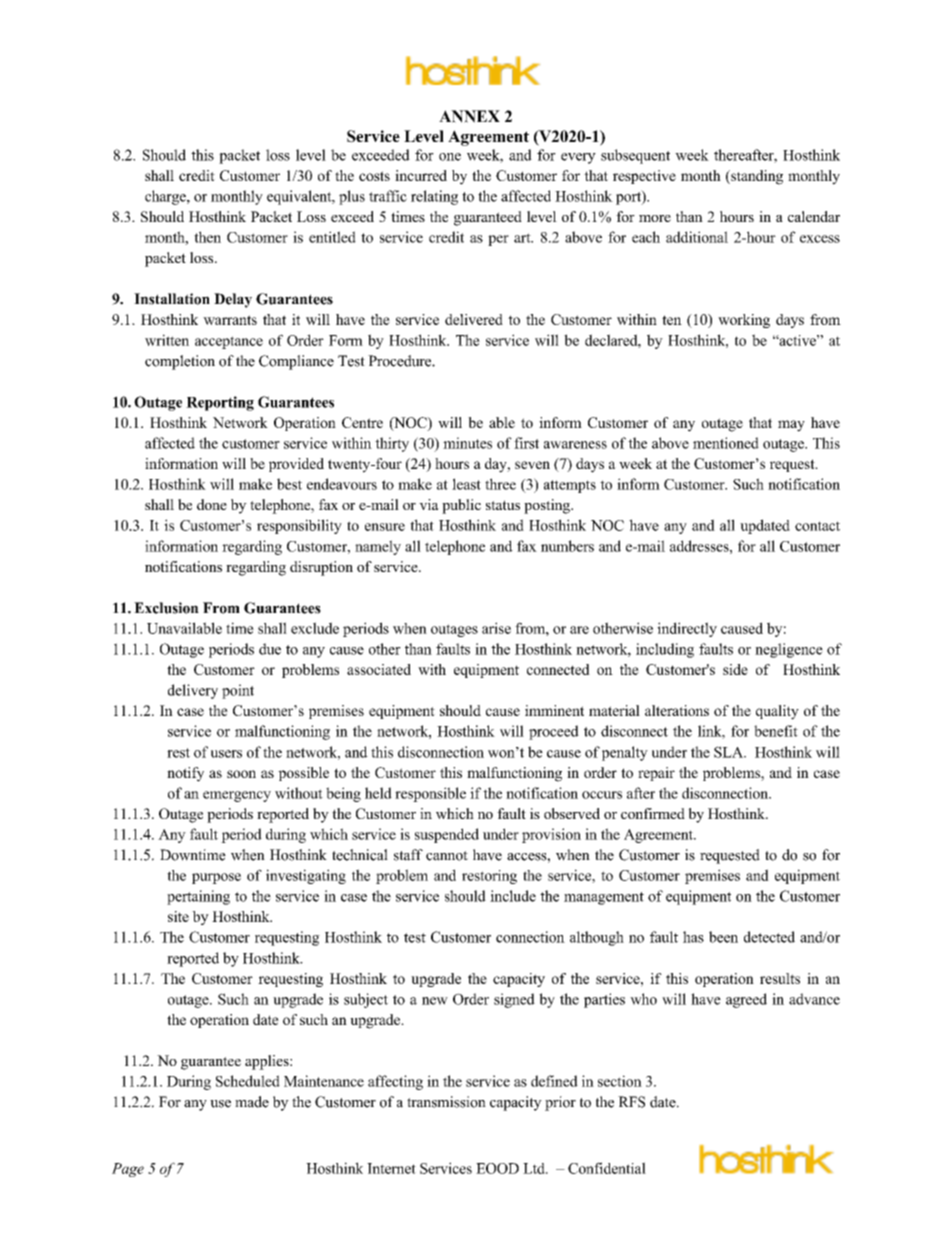 The height and width of the page is (1233, 952). I want to click on mentioned, so click(726, 443).
